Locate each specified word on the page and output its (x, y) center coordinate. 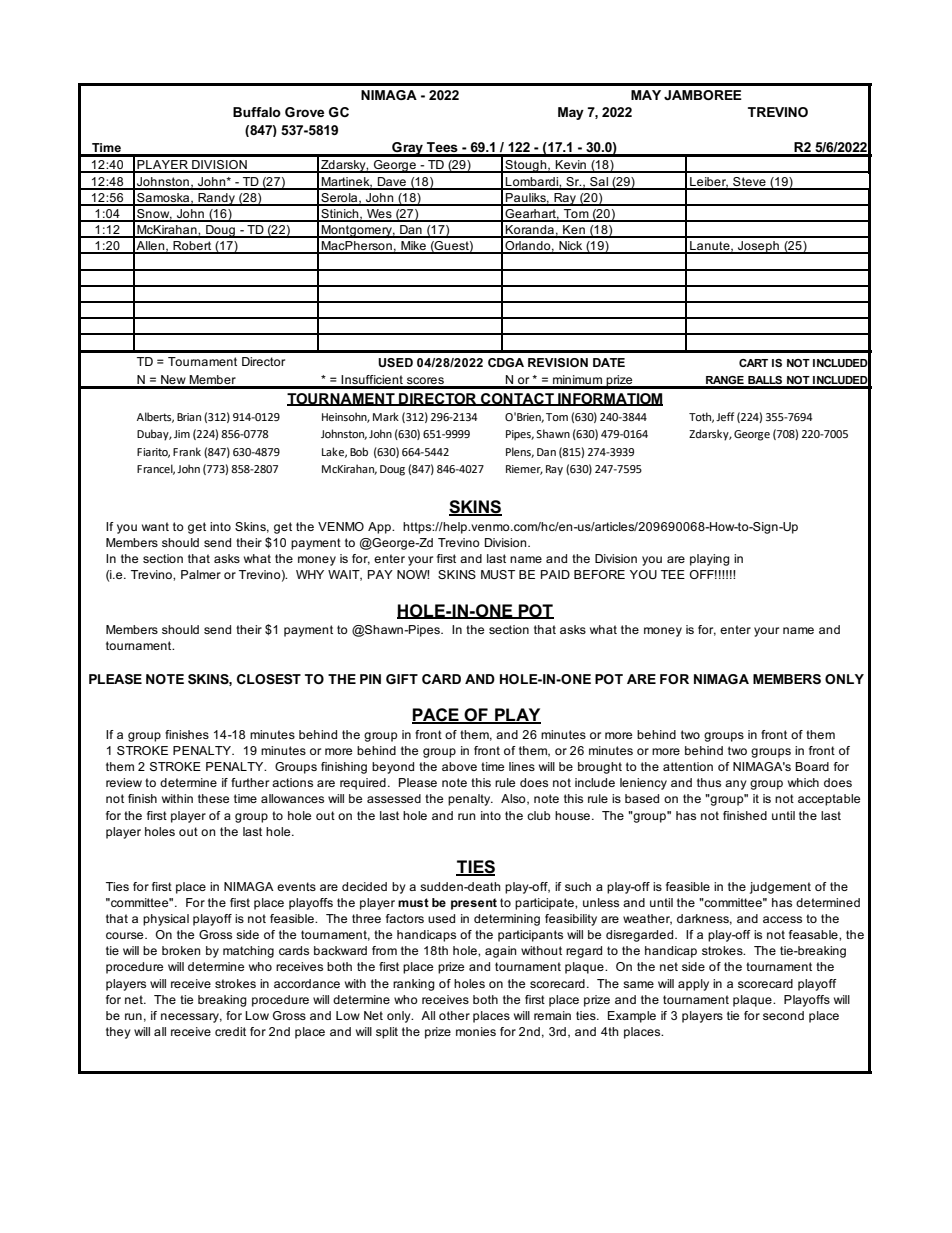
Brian (189, 417)
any (736, 785)
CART (753, 363)
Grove (304, 112)
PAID (555, 574)
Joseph (758, 247)
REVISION (558, 362)
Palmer (201, 574)
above (459, 766)
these (213, 798)
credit (230, 1031)
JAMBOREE (703, 95)
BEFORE (599, 574)
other (454, 1015)
